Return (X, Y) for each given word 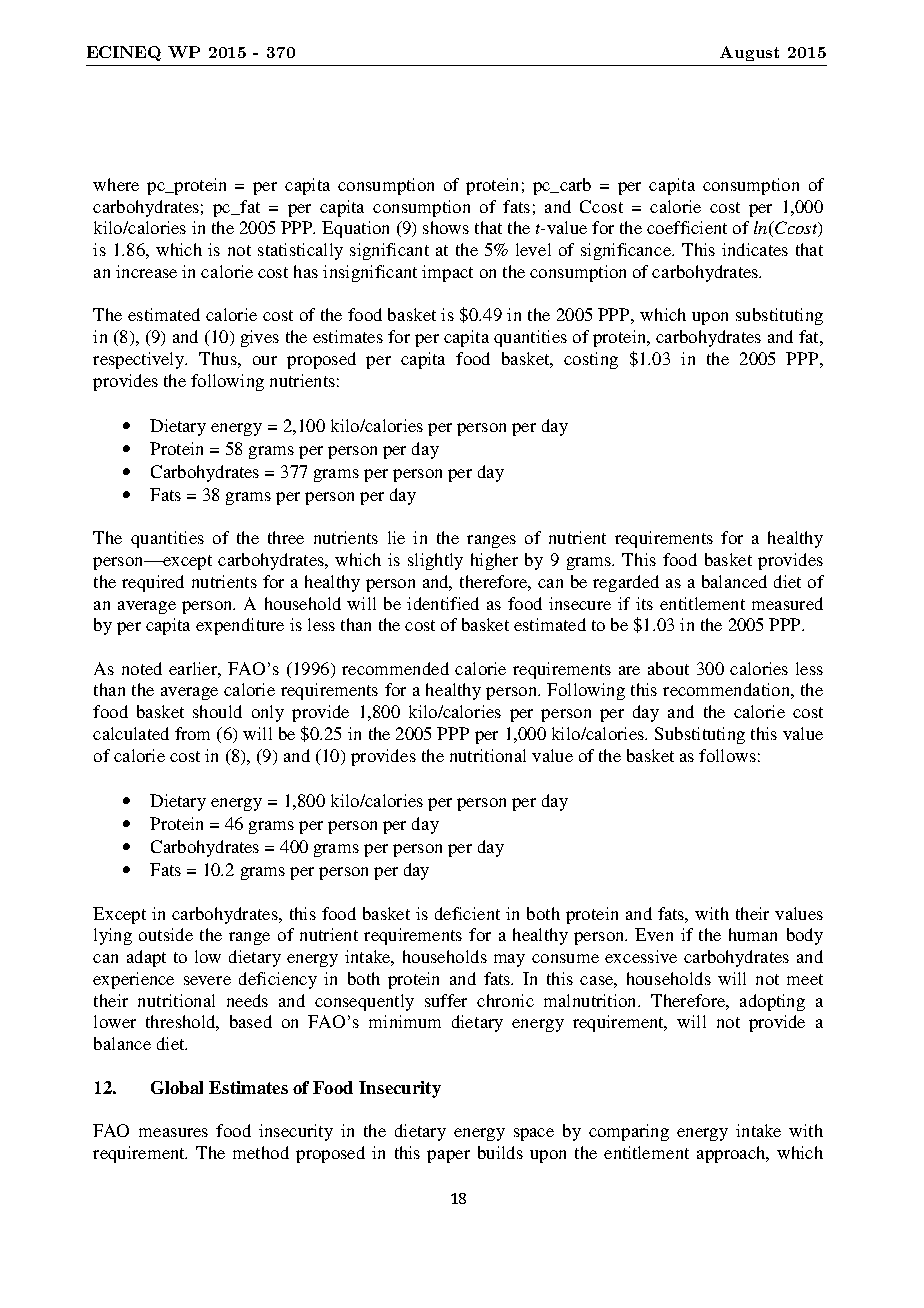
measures (173, 1132)
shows (446, 227)
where (116, 184)
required (153, 583)
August (749, 53)
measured (787, 603)
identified (443, 603)
